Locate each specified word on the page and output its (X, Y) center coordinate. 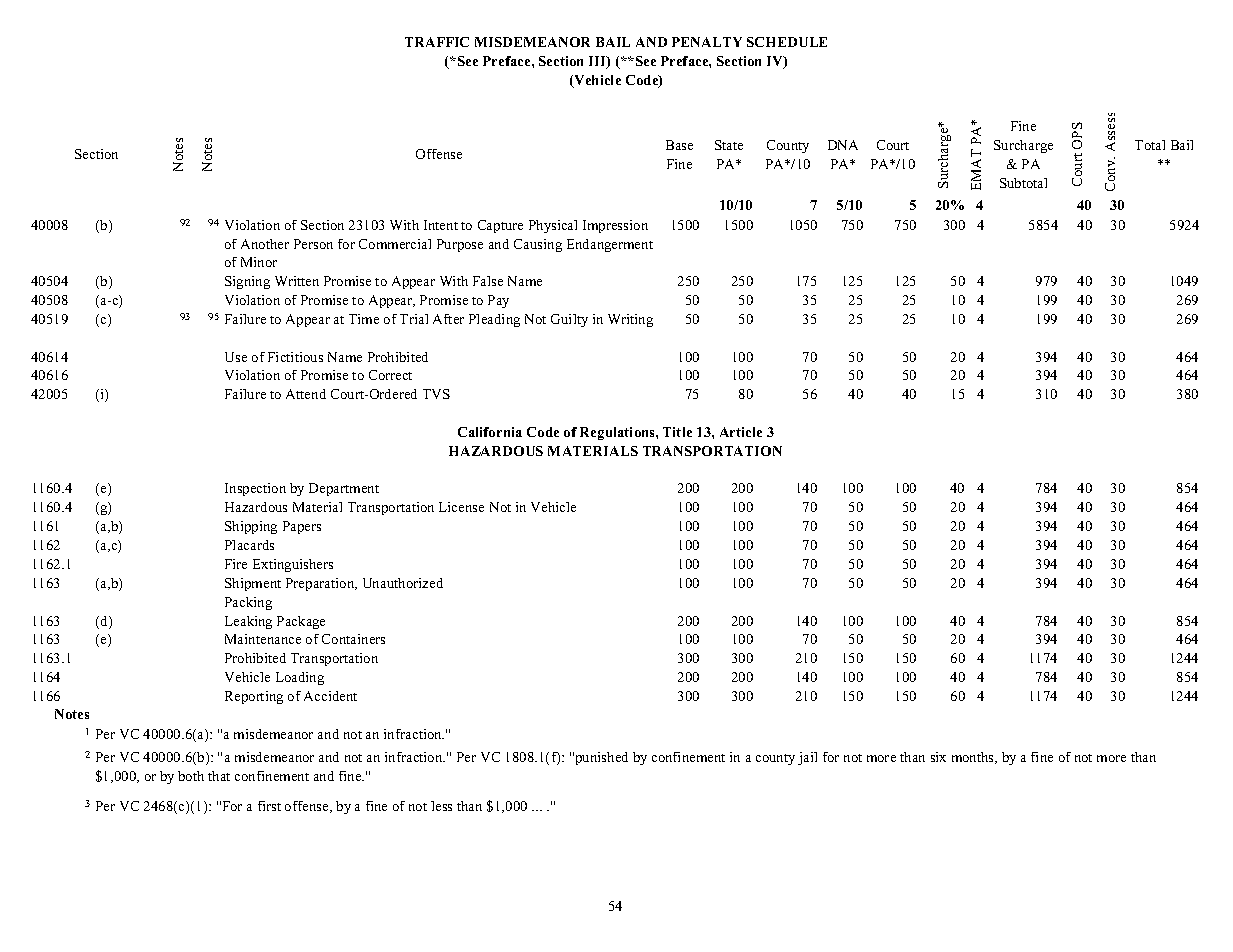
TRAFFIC (437, 42)
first (269, 806)
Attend (306, 394)
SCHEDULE (787, 42)
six (938, 757)
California (490, 432)
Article (741, 432)
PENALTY (707, 42)
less (441, 806)
